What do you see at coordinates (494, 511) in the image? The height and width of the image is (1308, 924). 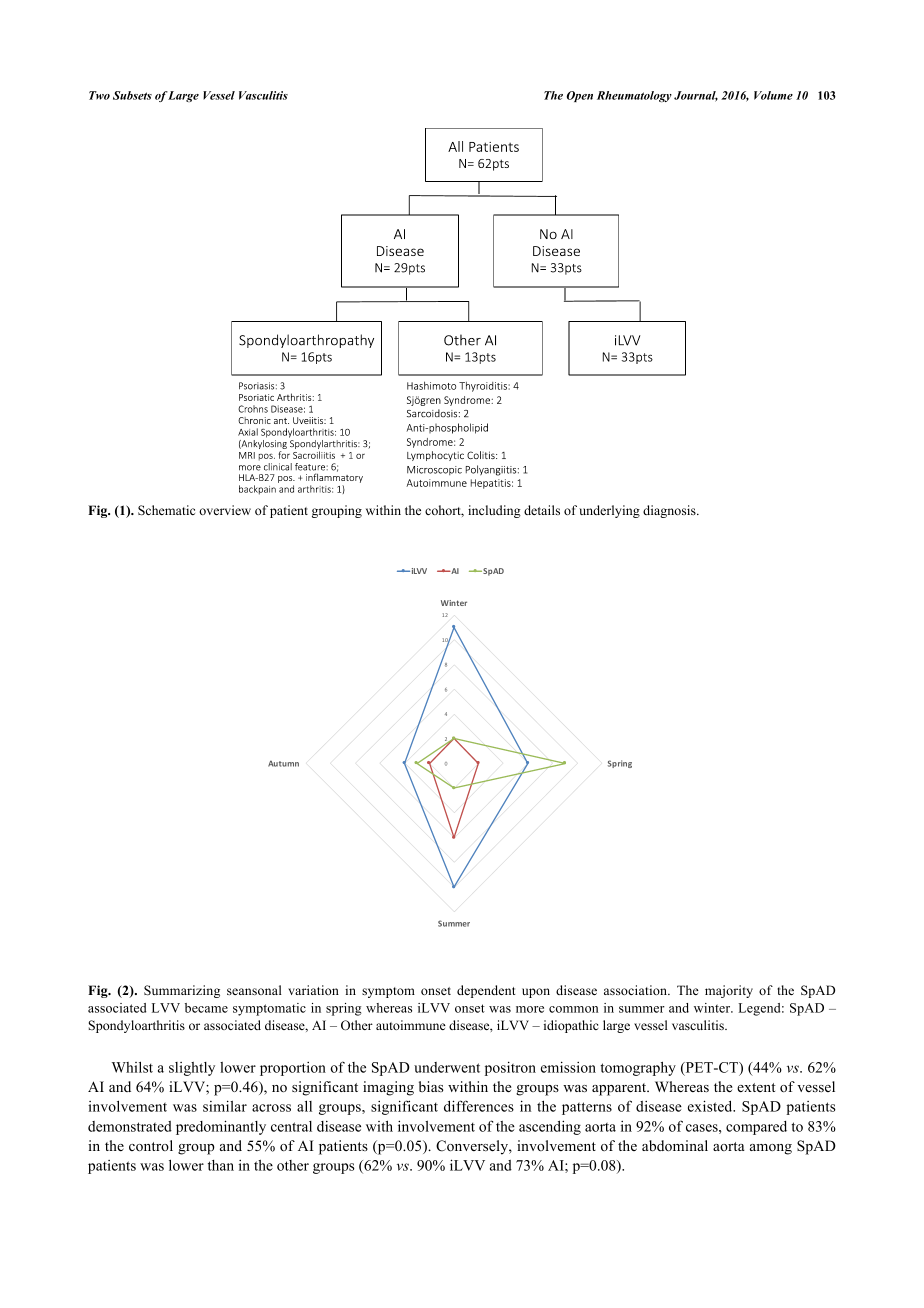 I see `including` at bounding box center [494, 511].
